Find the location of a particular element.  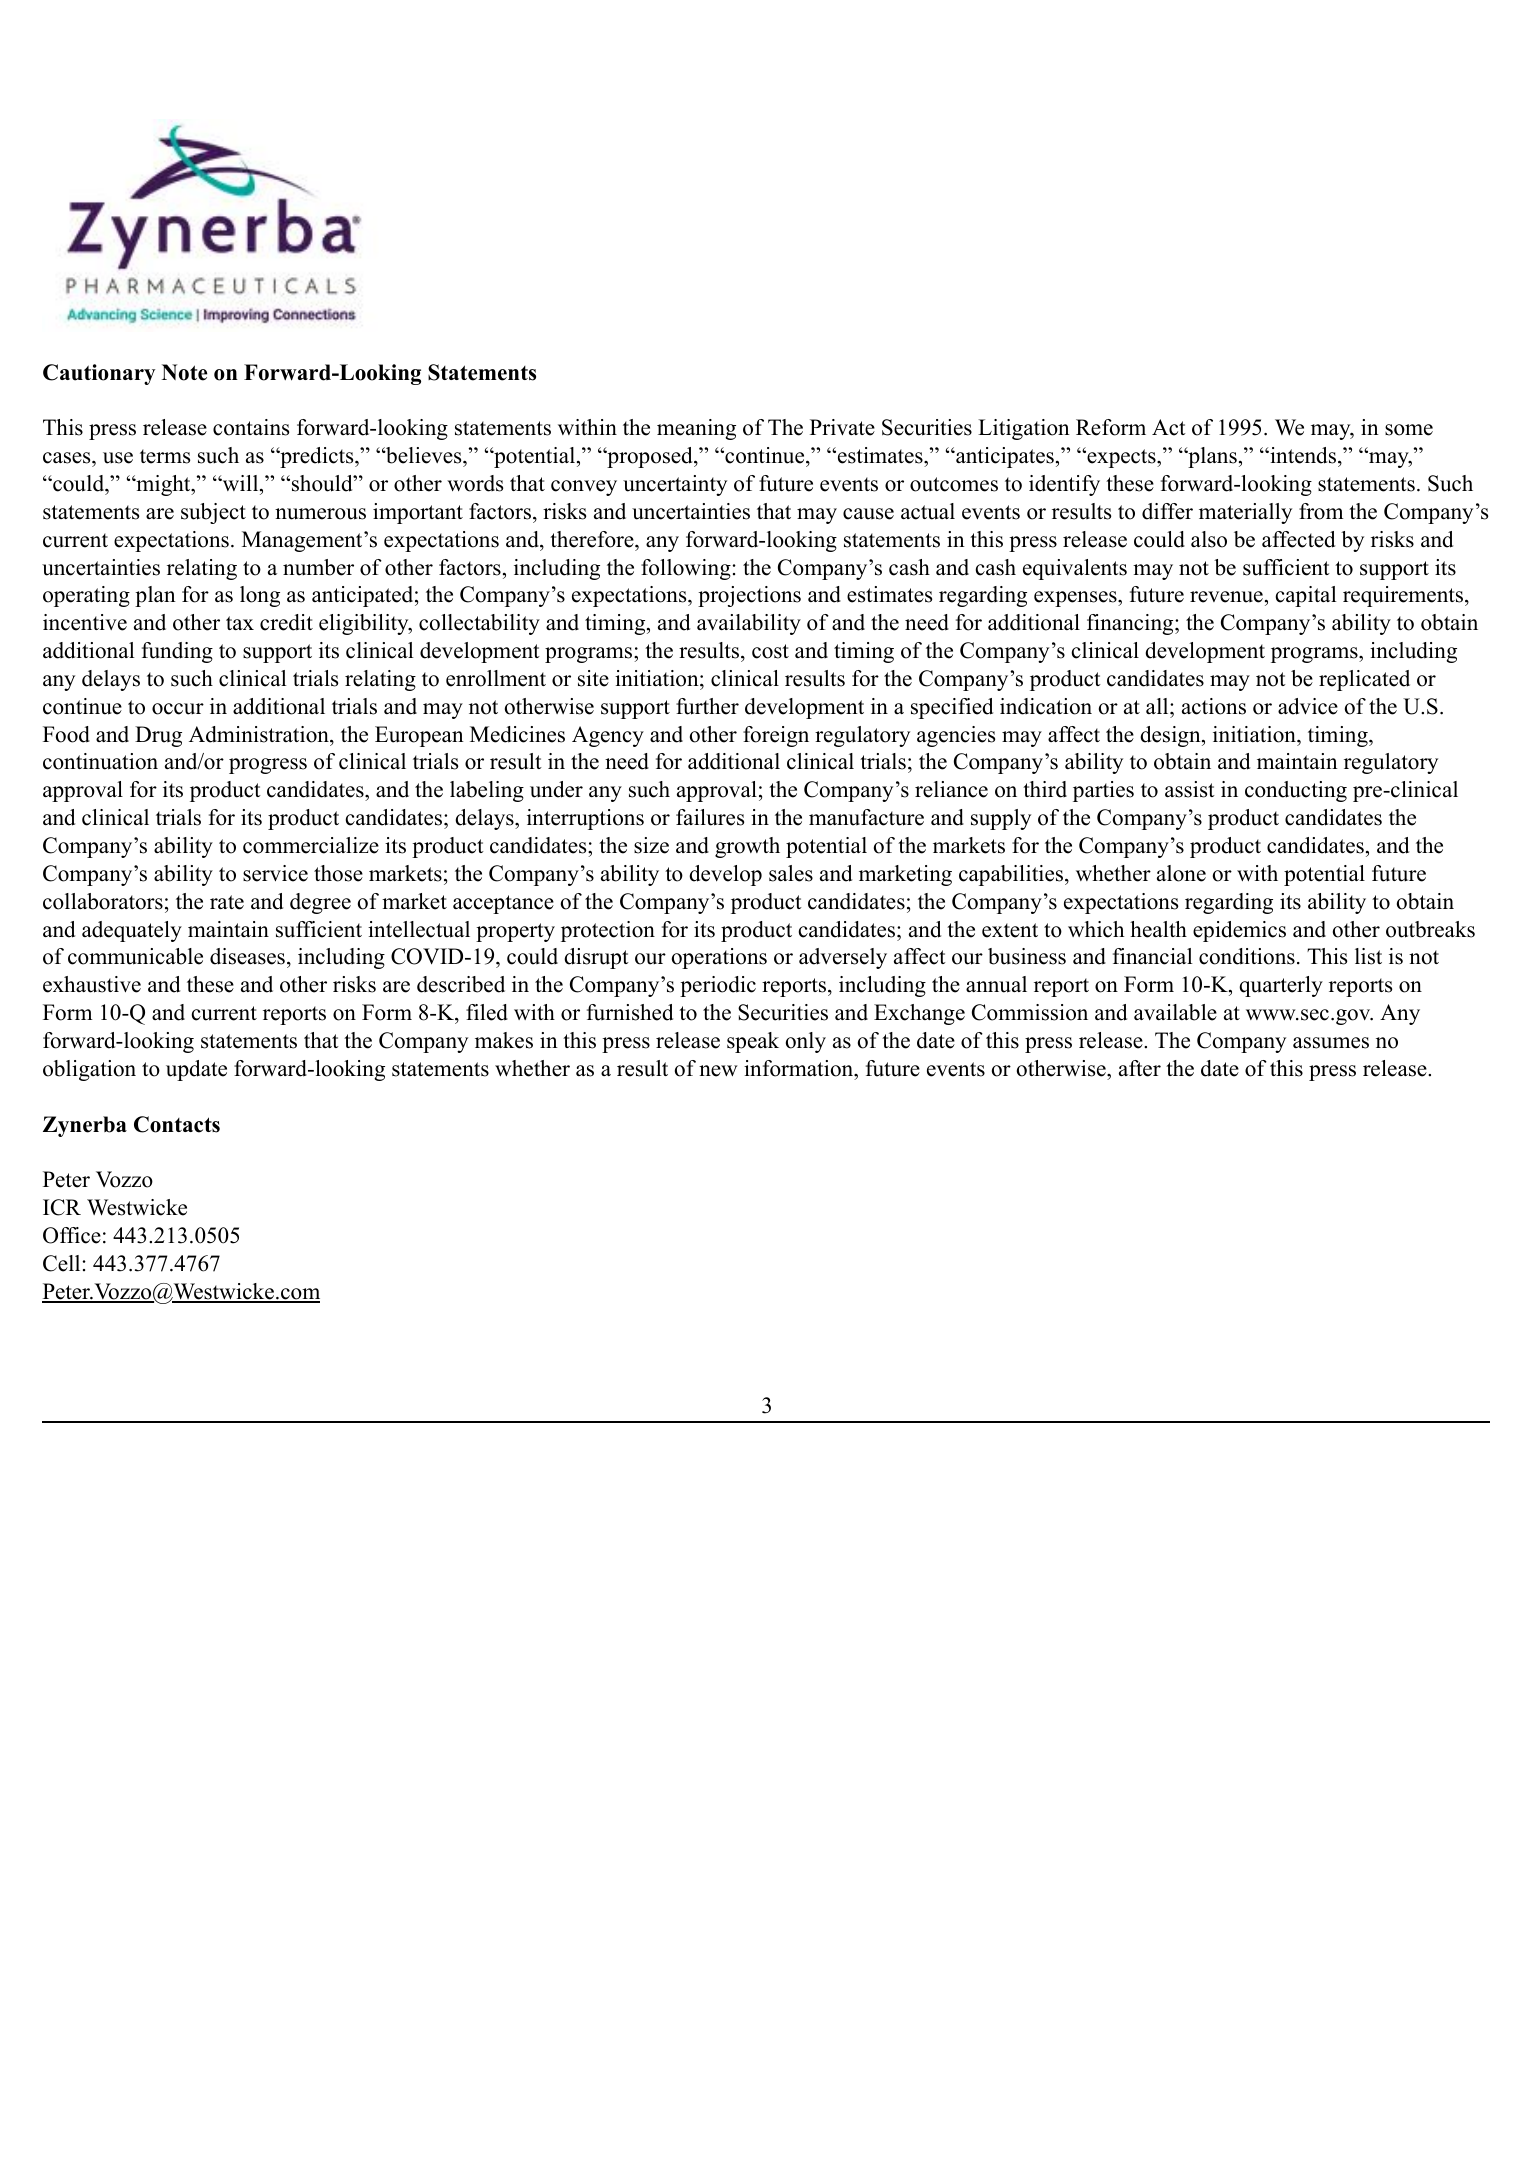

exhaustive is located at coordinates (92, 984).
